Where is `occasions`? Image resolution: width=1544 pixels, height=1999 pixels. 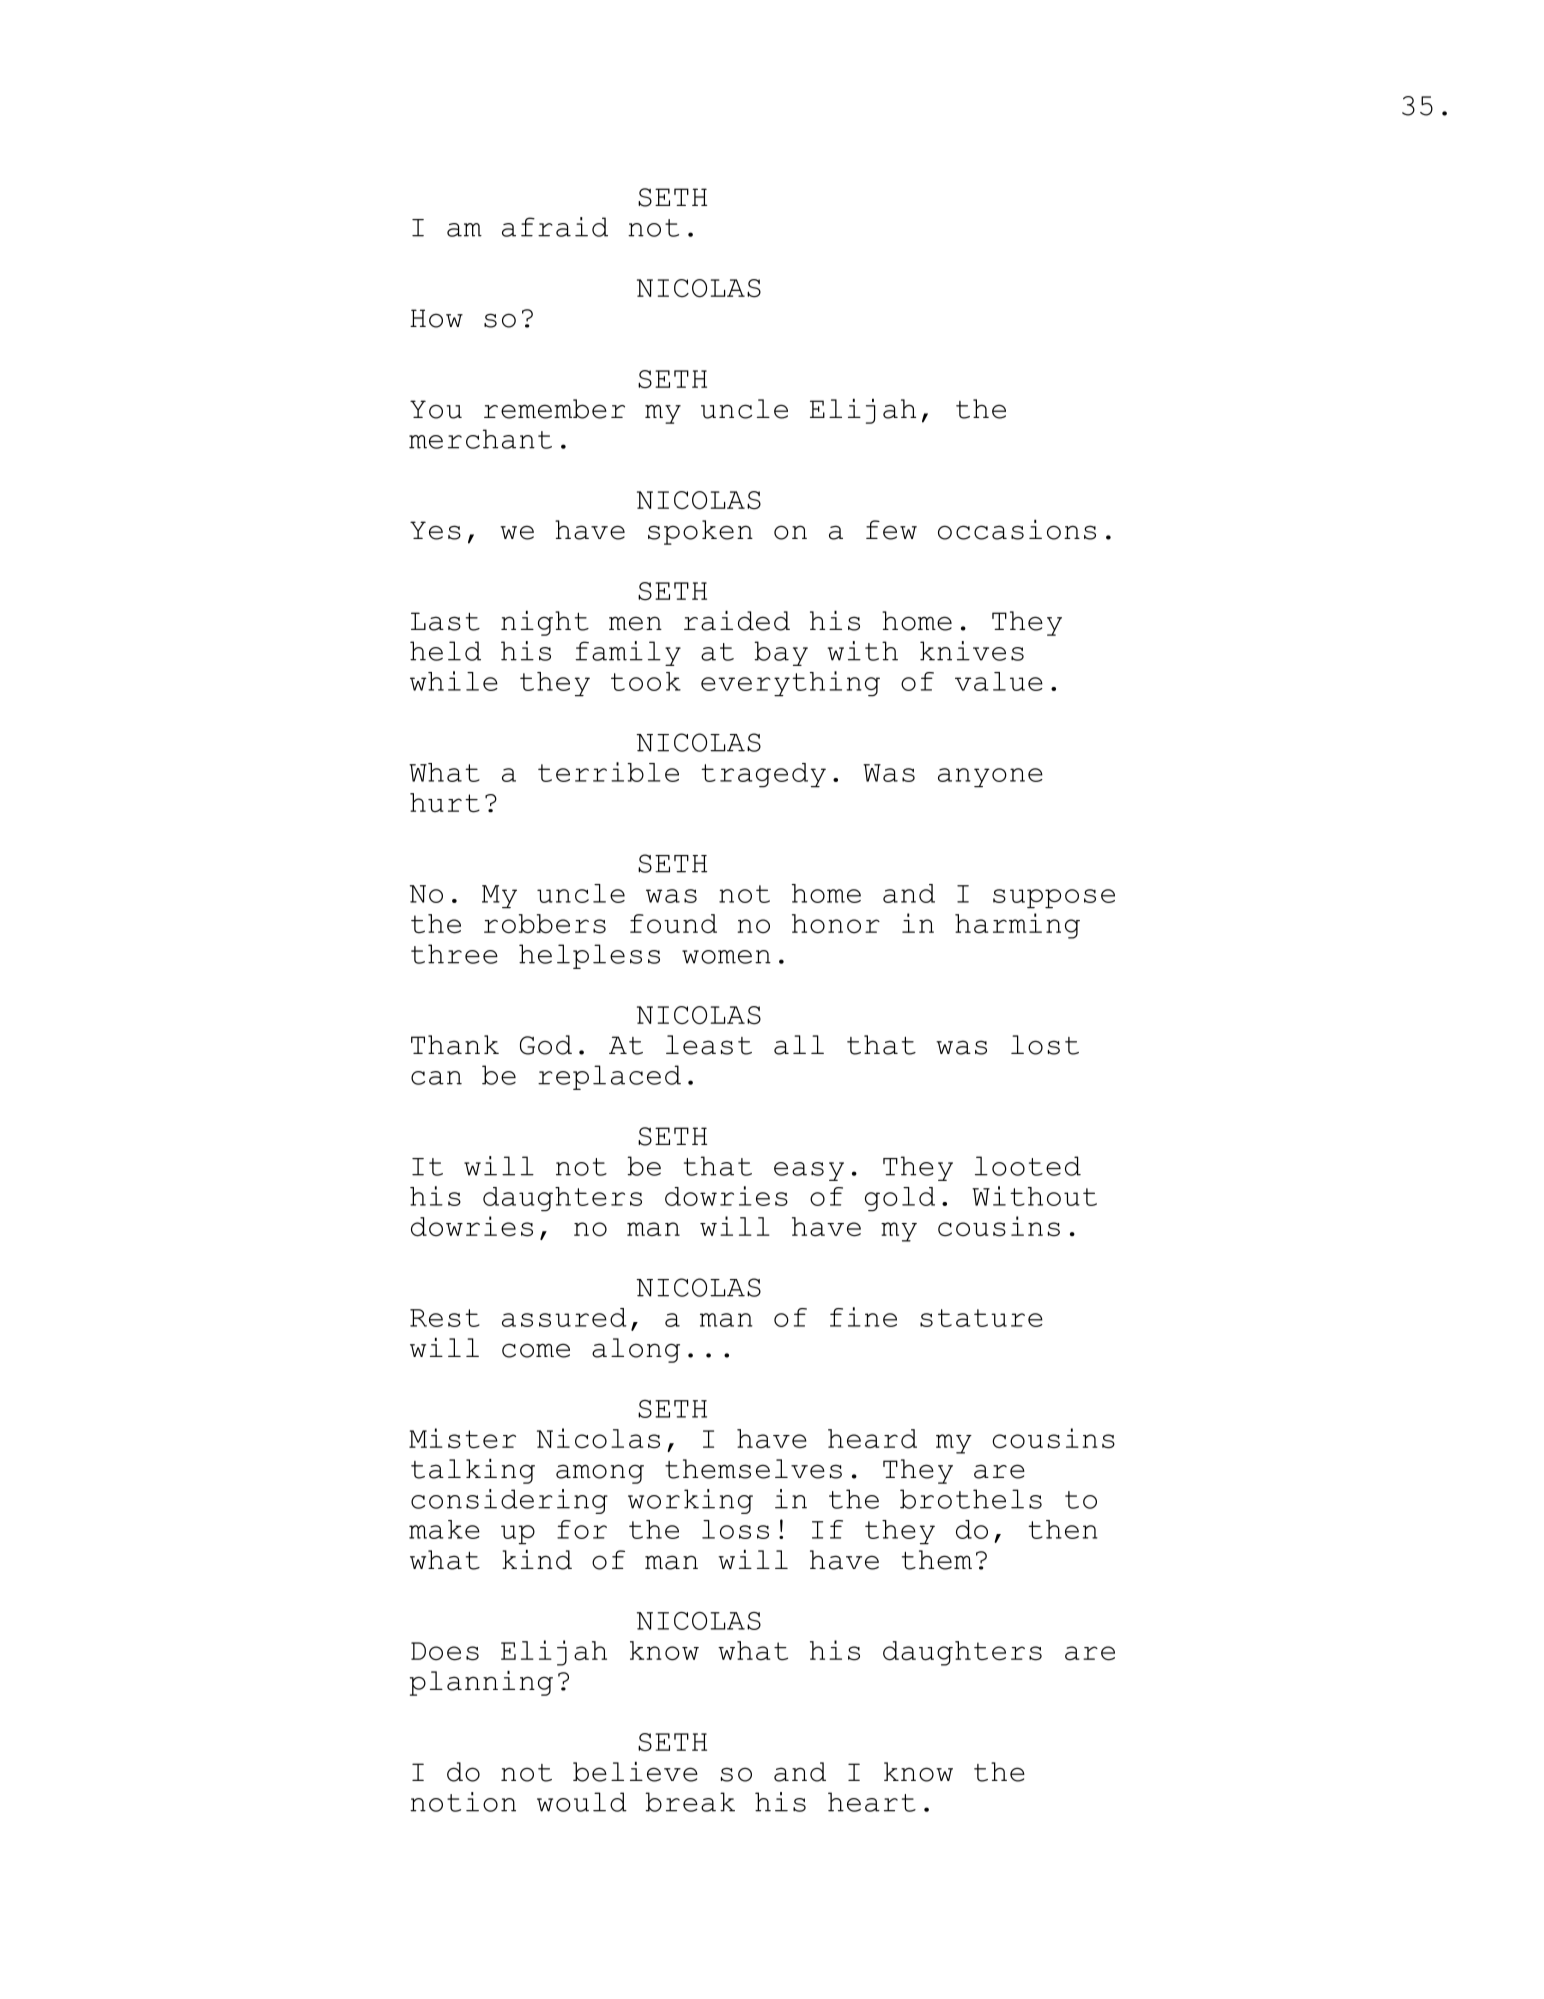
occasions is located at coordinates (1017, 530).
